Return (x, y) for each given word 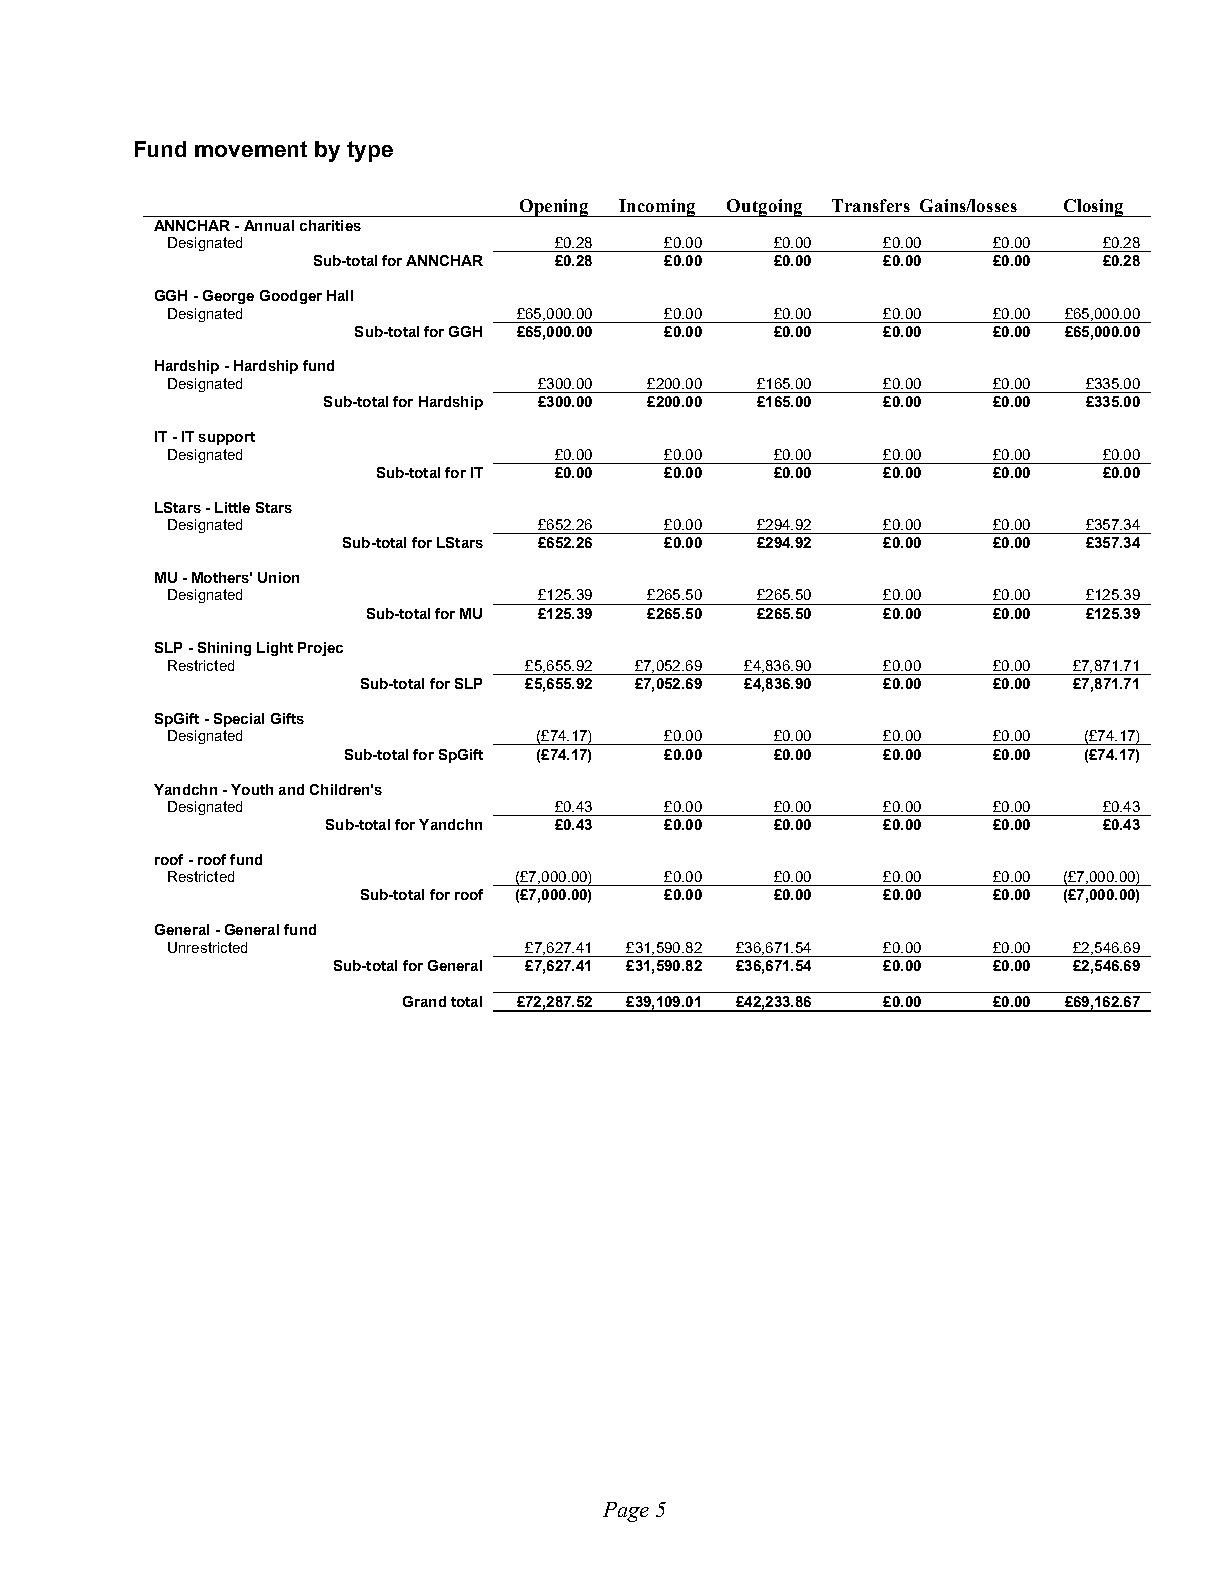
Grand (424, 1001)
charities (330, 225)
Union (278, 577)
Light (275, 649)
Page (626, 1512)
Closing (1093, 208)
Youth (252, 789)
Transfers (871, 205)
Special (239, 720)
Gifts (287, 718)
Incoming (657, 208)
